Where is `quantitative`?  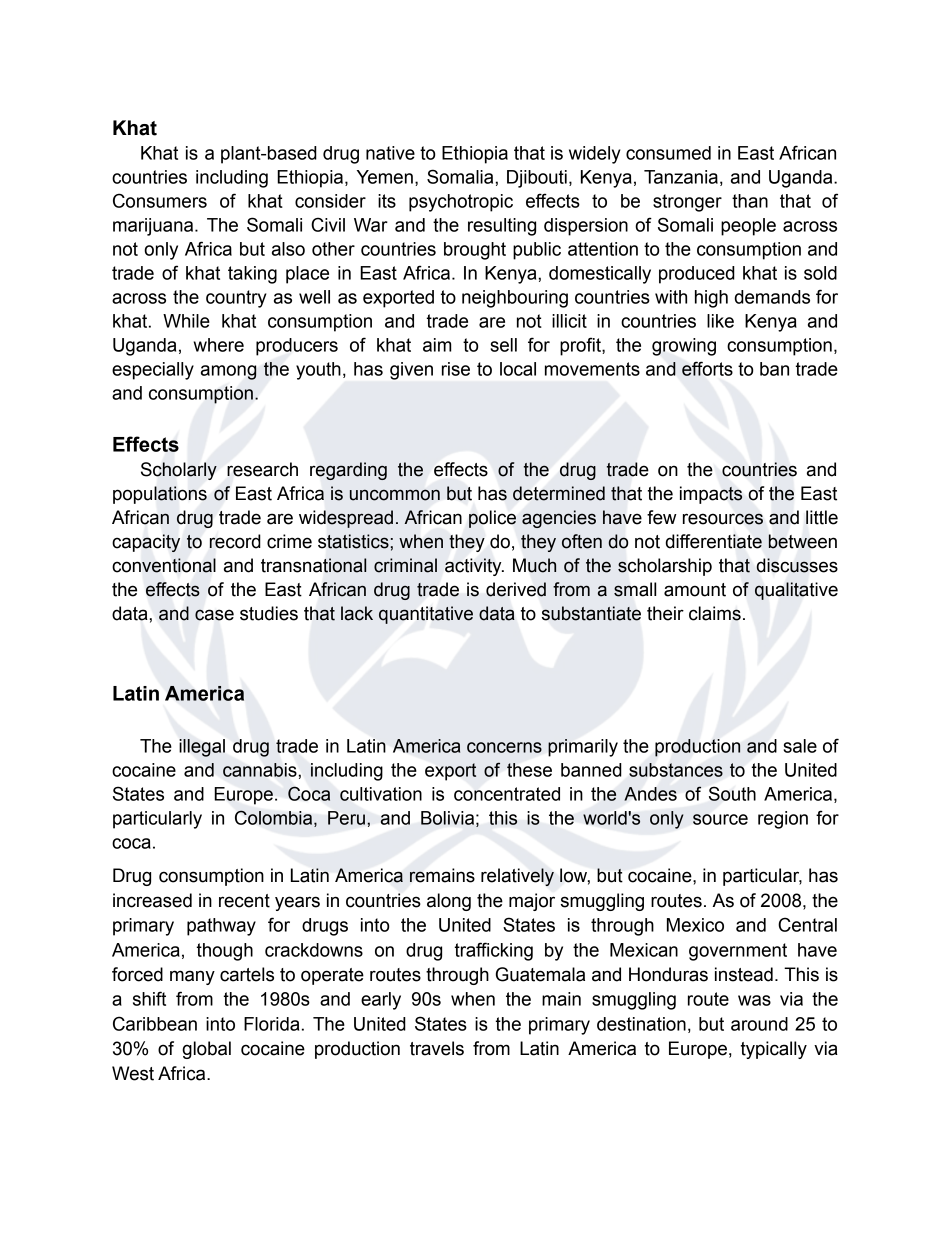 quantitative is located at coordinates (426, 615).
